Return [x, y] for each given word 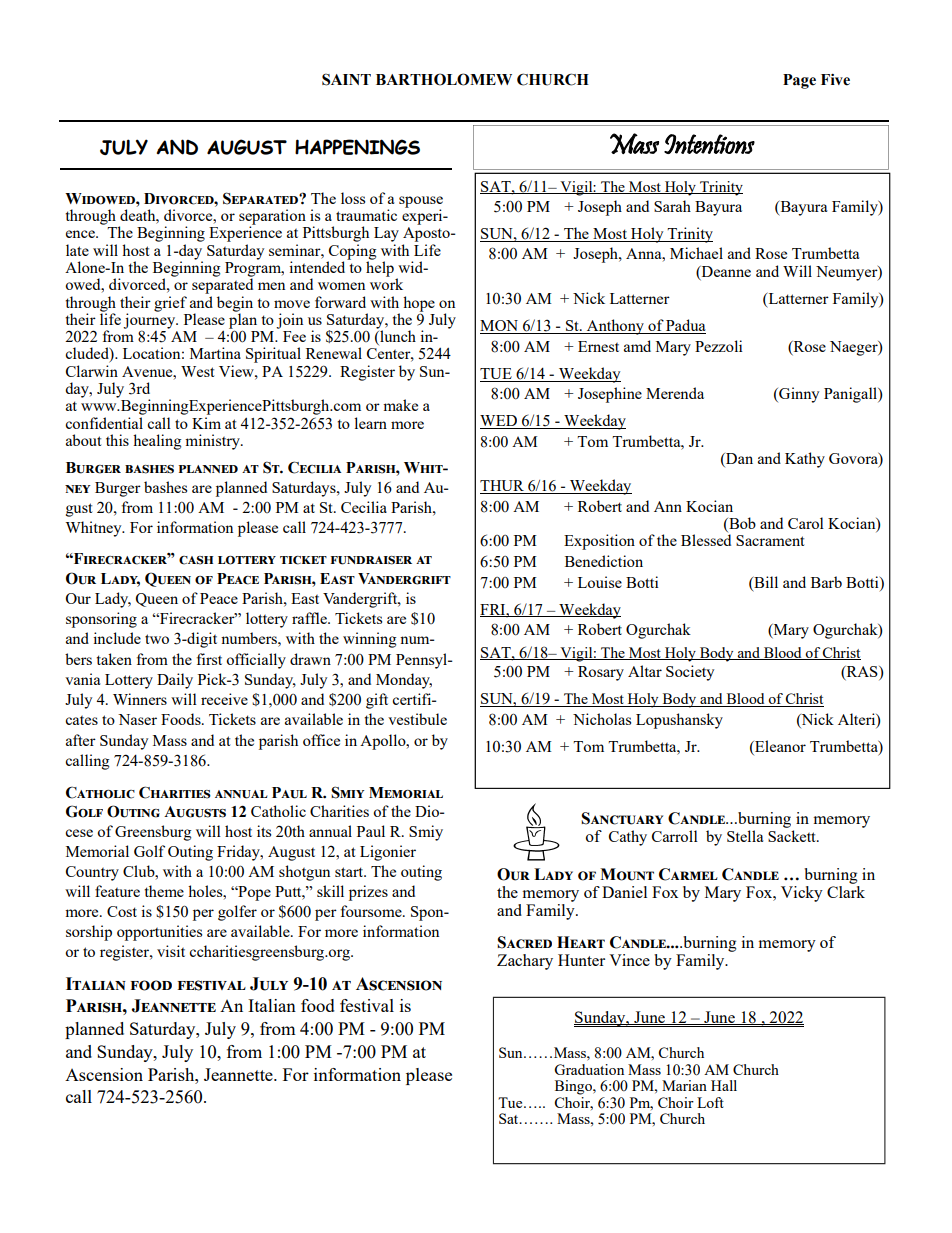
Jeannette [239, 1074]
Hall [724, 1085]
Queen [156, 600]
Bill [765, 582]
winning [369, 640]
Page [799, 81]
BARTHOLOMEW [444, 79]
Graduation [589, 1069]
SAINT [346, 79]
